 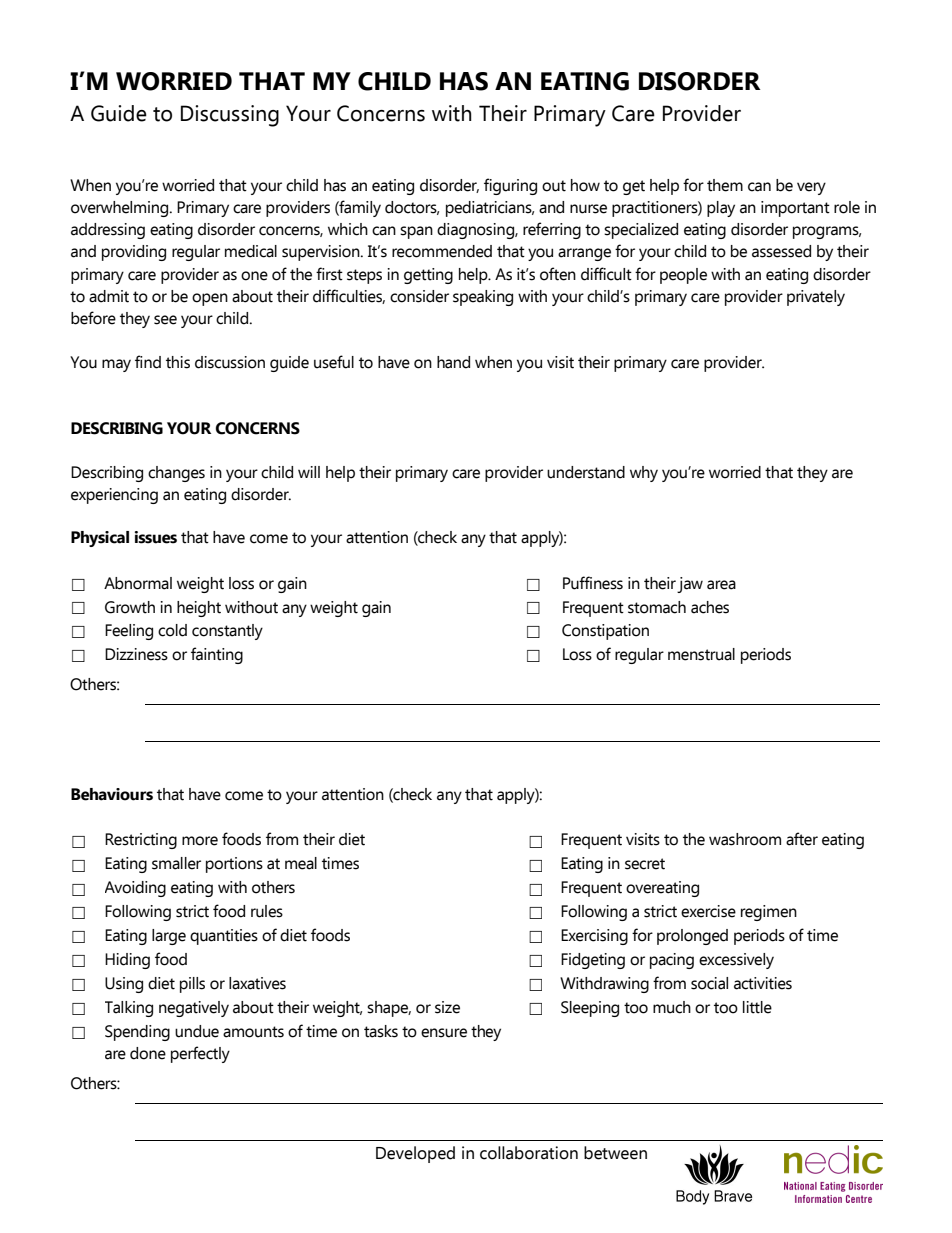 I want to click on Discussing, so click(x=230, y=116).
